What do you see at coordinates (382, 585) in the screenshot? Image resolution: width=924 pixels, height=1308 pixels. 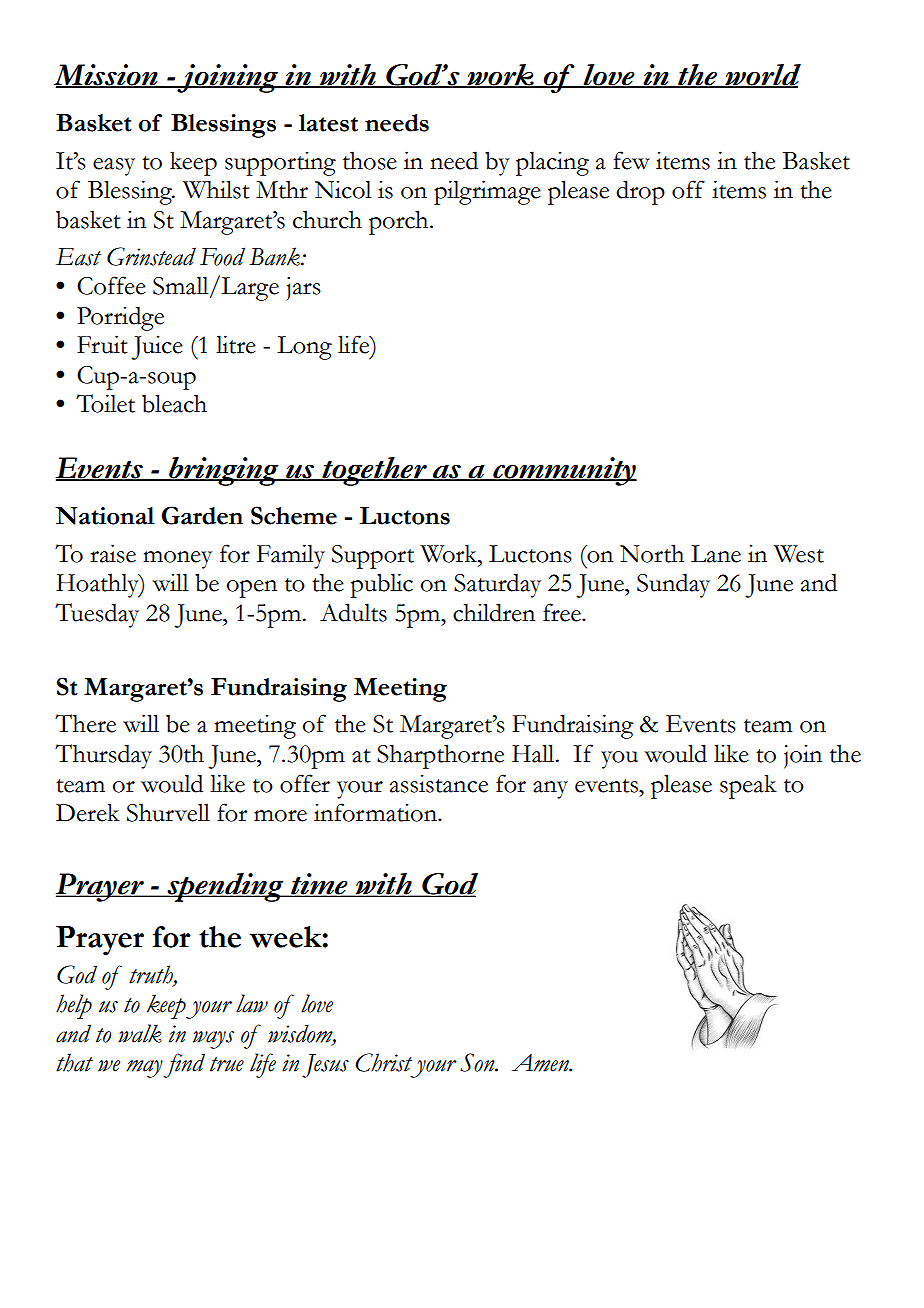 I see `public` at bounding box center [382, 585].
